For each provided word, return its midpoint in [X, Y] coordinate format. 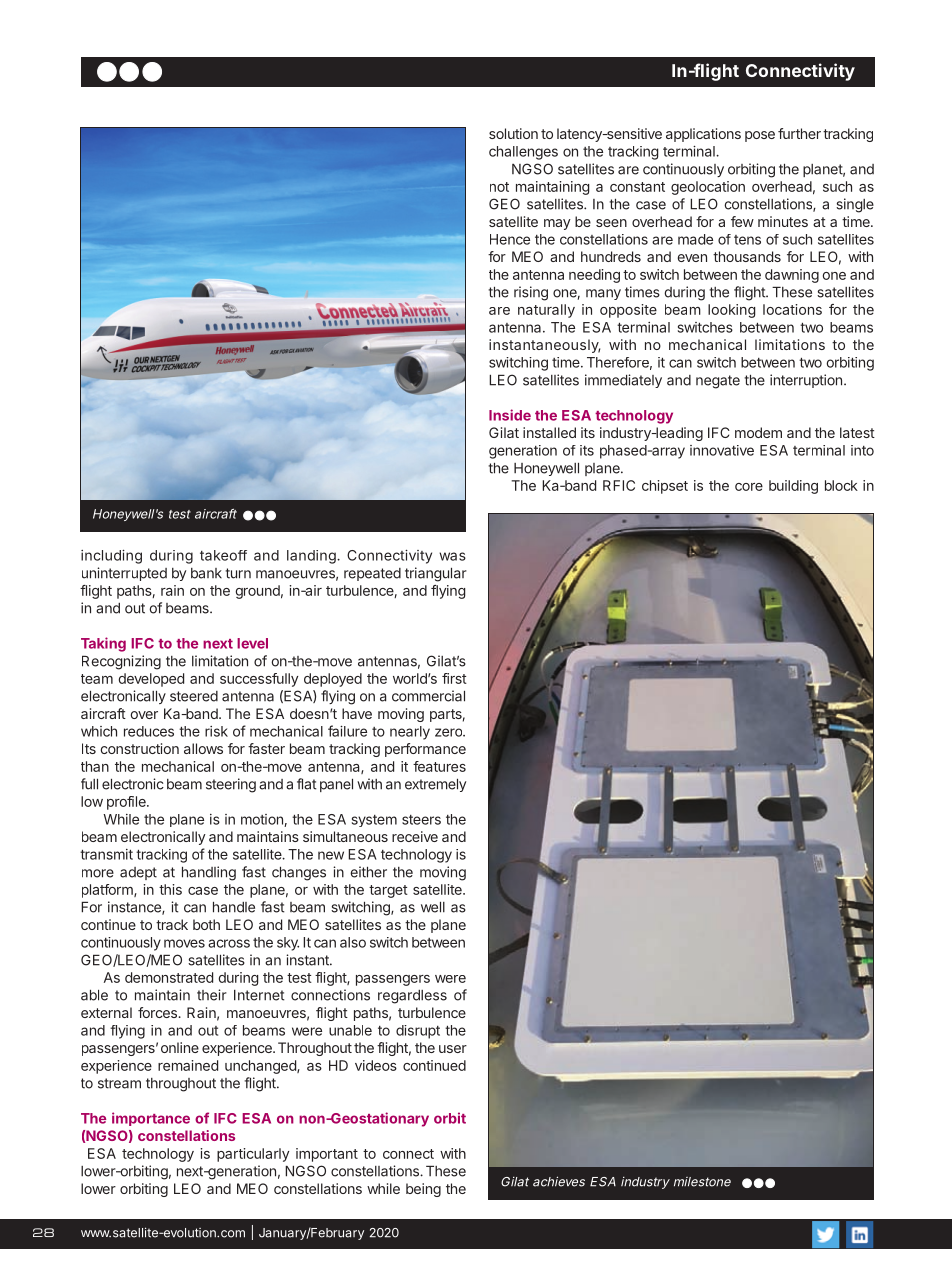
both [206, 924]
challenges [523, 153]
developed [151, 680]
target [388, 891]
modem [758, 432]
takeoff [223, 555]
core [749, 487]
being [423, 1190]
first [454, 678]
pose [760, 136]
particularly [253, 1155]
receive [415, 836]
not [499, 187]
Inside [510, 415]
